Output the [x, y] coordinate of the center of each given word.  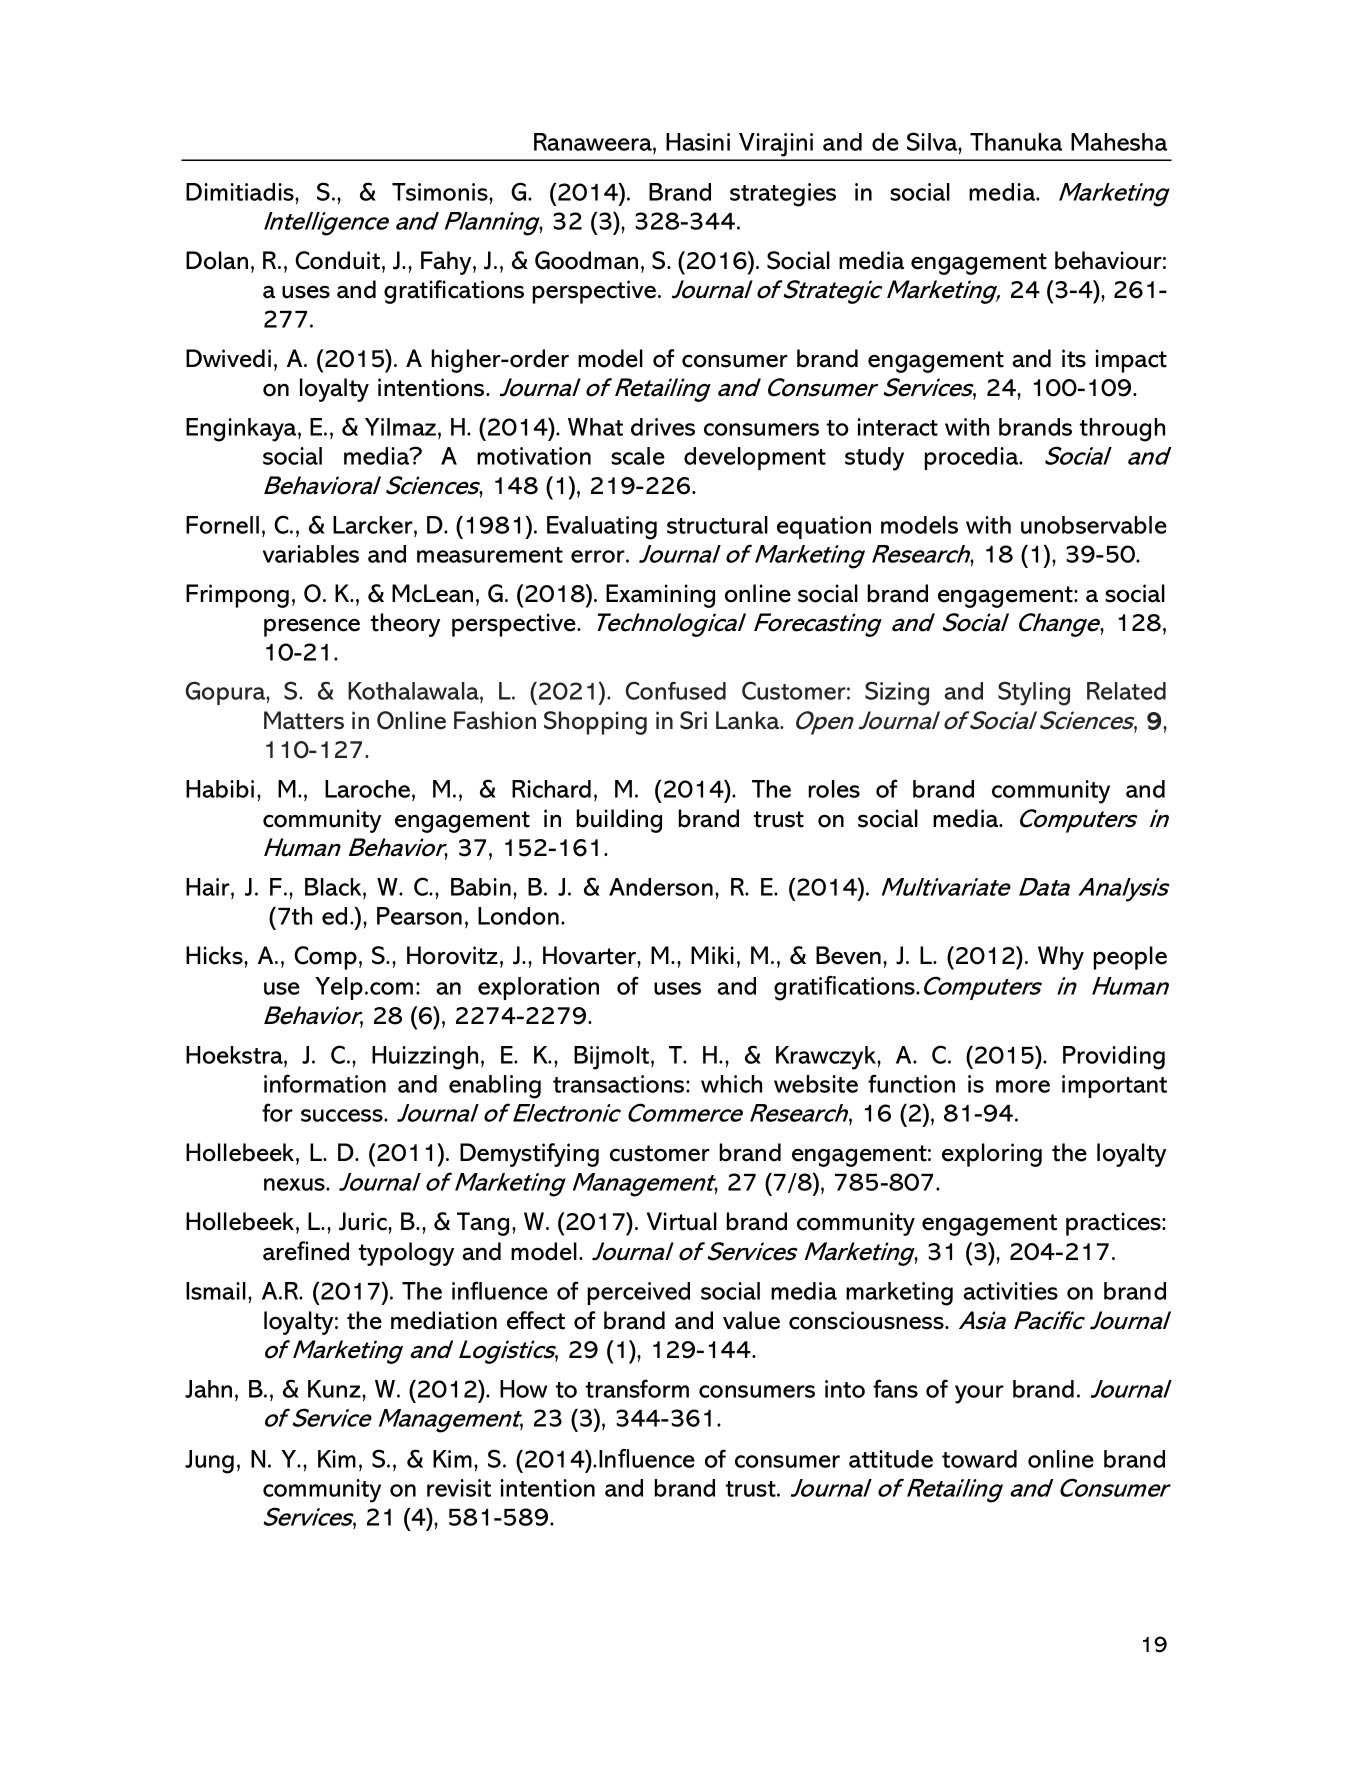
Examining [660, 596]
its [1074, 358]
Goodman [586, 260]
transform [637, 1388]
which [731, 1084]
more [1023, 1086]
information [325, 1083]
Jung [209, 1462]
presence [312, 628]
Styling [1034, 693]
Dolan [217, 260]
